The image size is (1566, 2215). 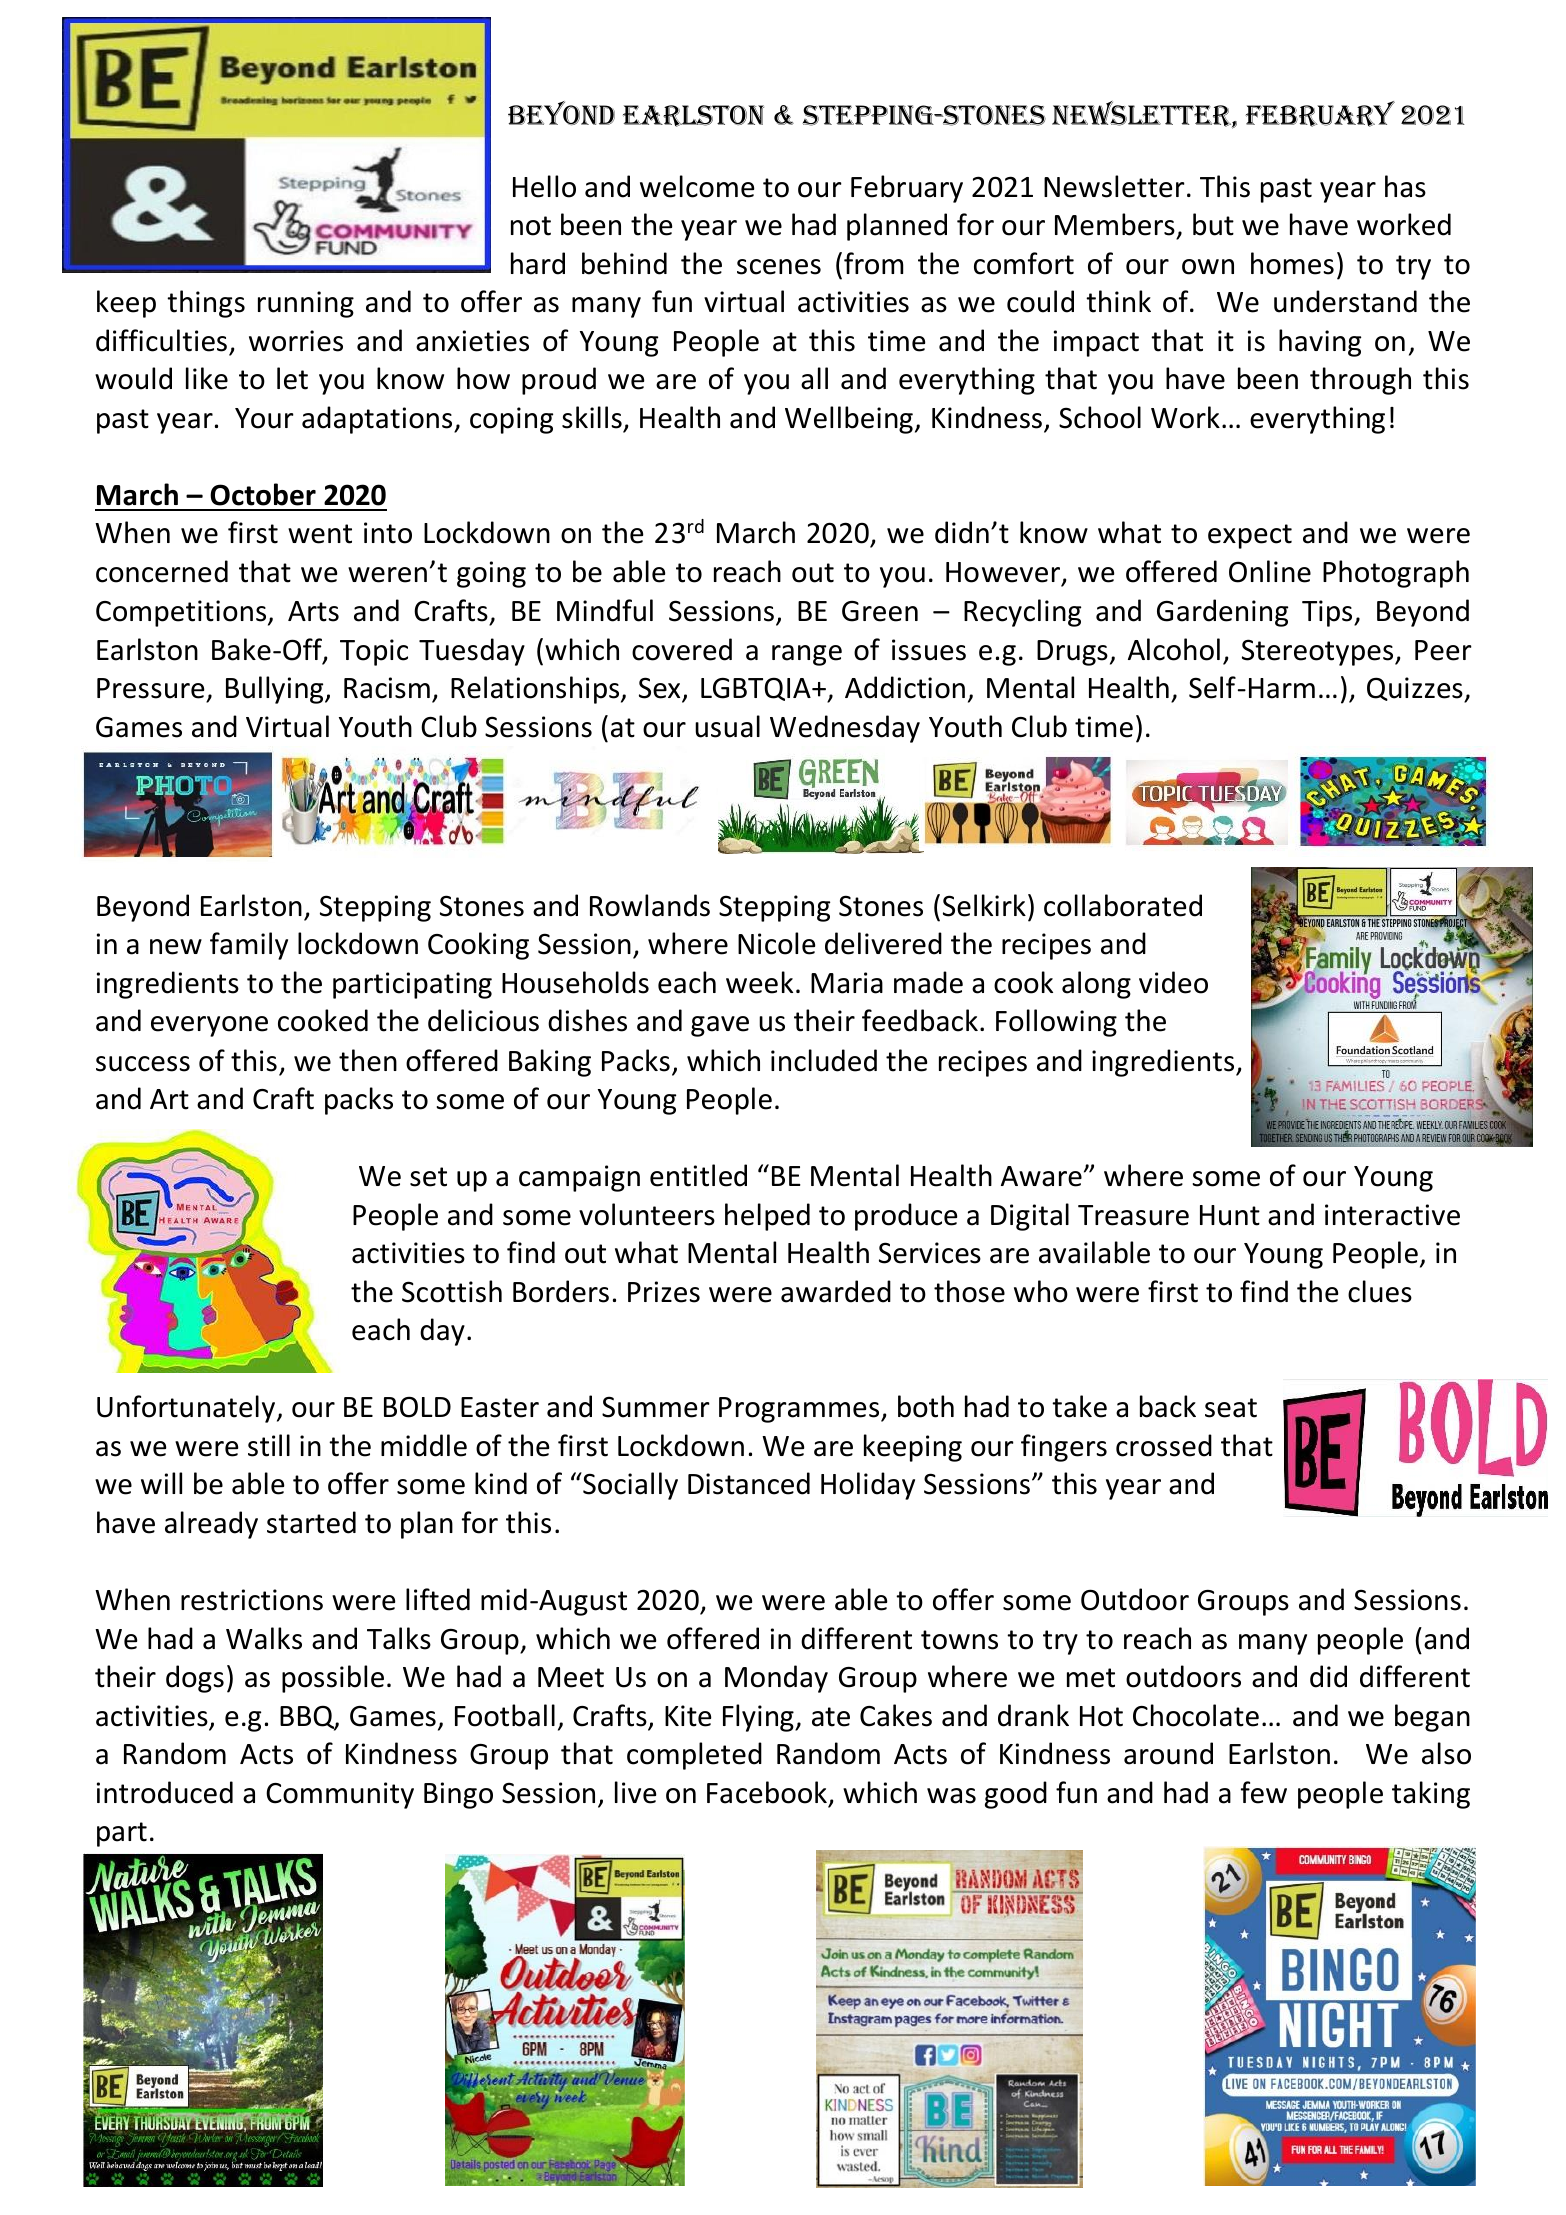 I want to click on set, so click(x=428, y=1177).
